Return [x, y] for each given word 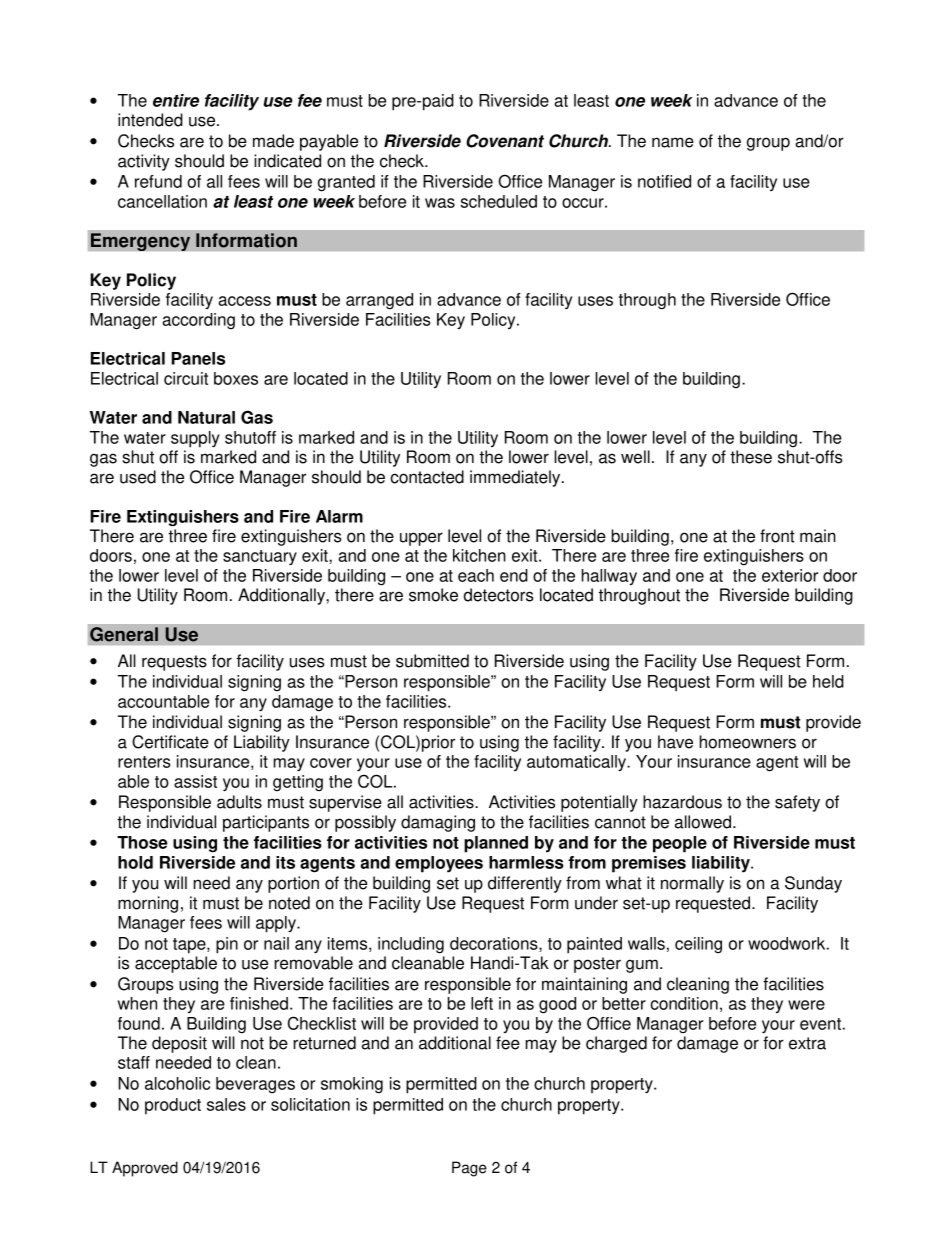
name [673, 142]
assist [195, 781]
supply [195, 439]
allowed [704, 822]
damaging [438, 823]
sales [226, 1104]
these [751, 457]
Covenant [505, 141]
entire [176, 100]
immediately [516, 478]
